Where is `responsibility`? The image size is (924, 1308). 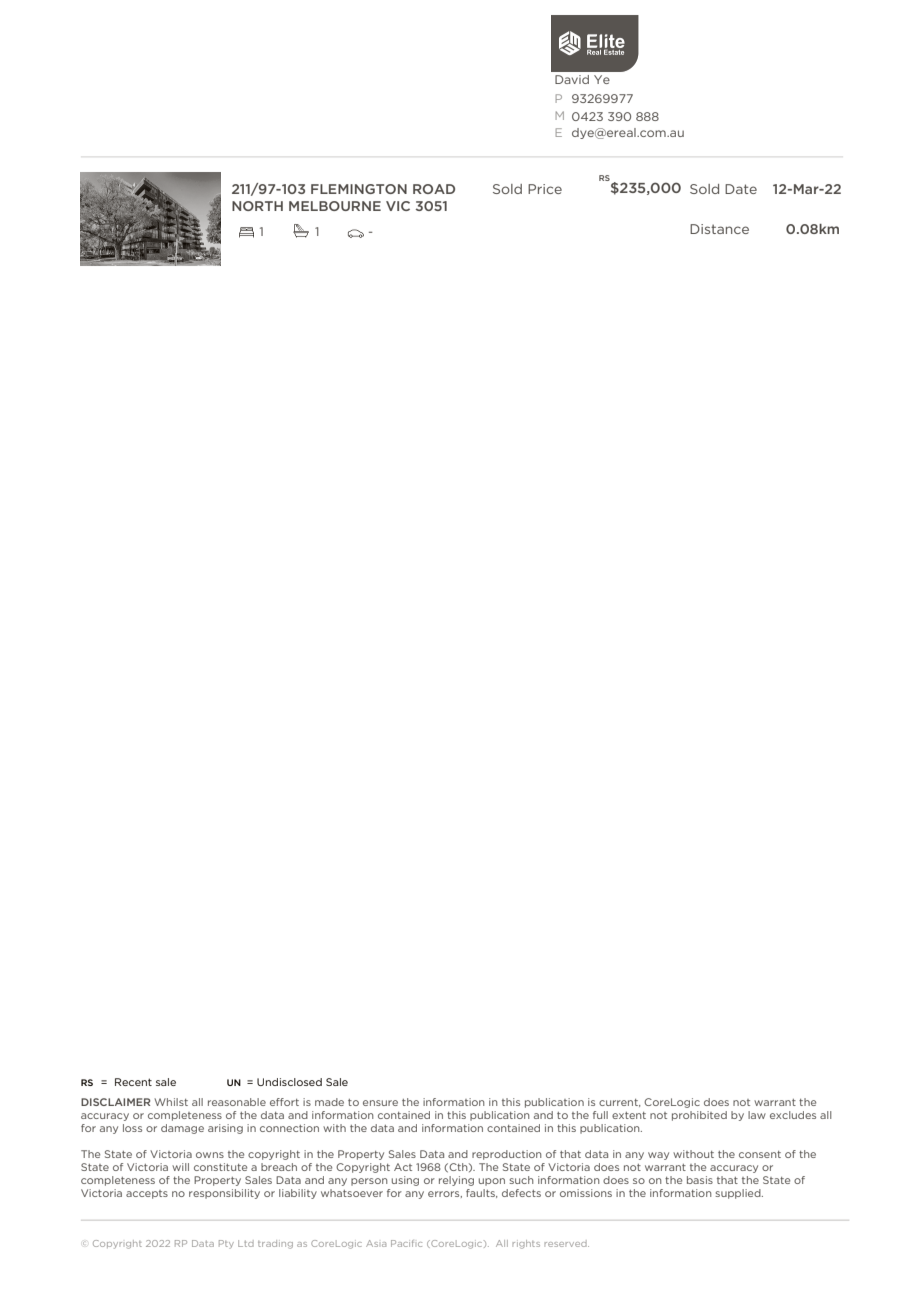
responsibility is located at coordinates (224, 1194).
